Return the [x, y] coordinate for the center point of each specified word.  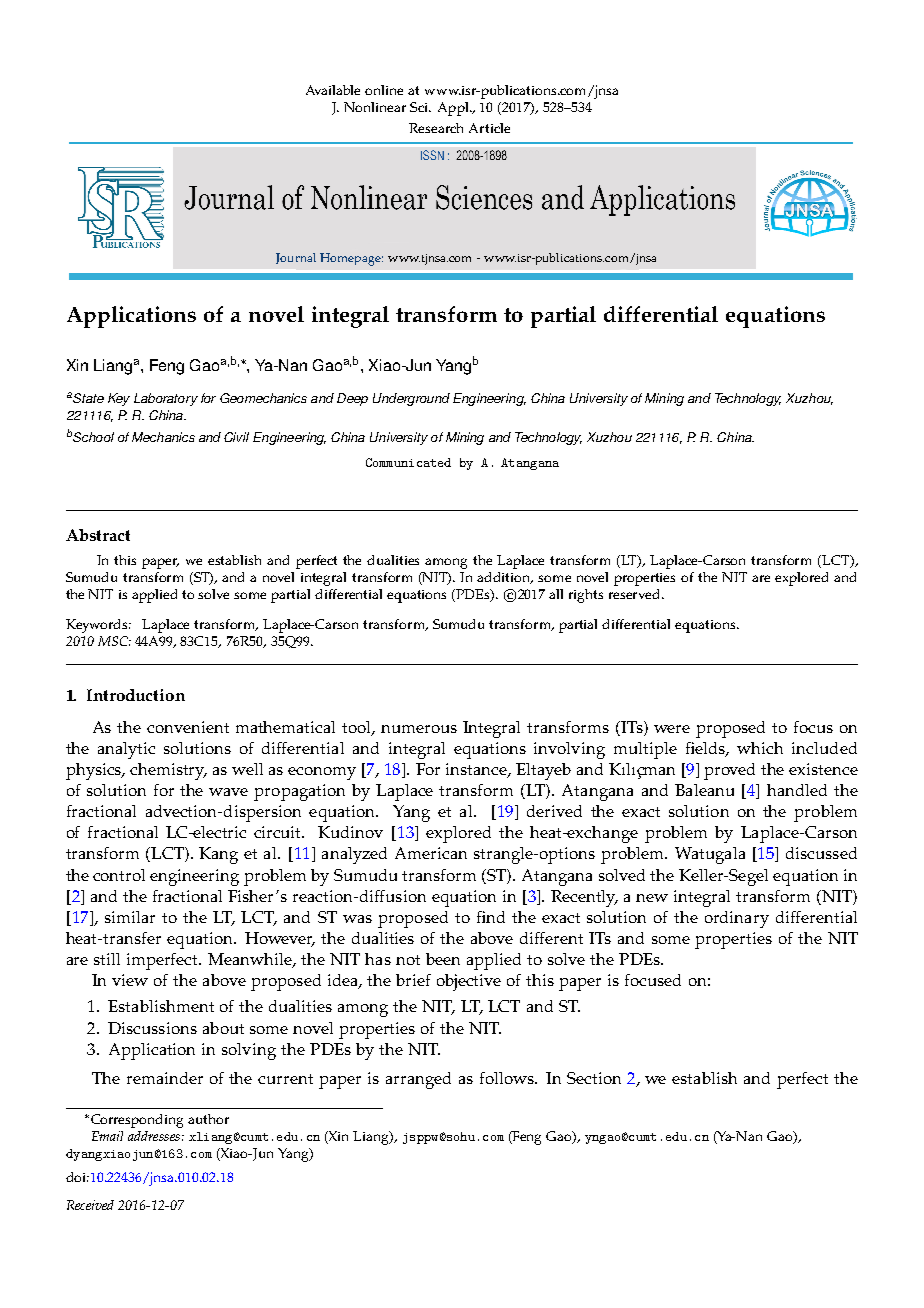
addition [505, 578]
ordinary [737, 919]
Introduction [136, 695]
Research [436, 128]
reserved [636, 594]
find [491, 917]
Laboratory [166, 399]
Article [489, 128]
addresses [154, 1136]
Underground [411, 399]
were [672, 729]
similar [130, 917]
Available [333, 90]
